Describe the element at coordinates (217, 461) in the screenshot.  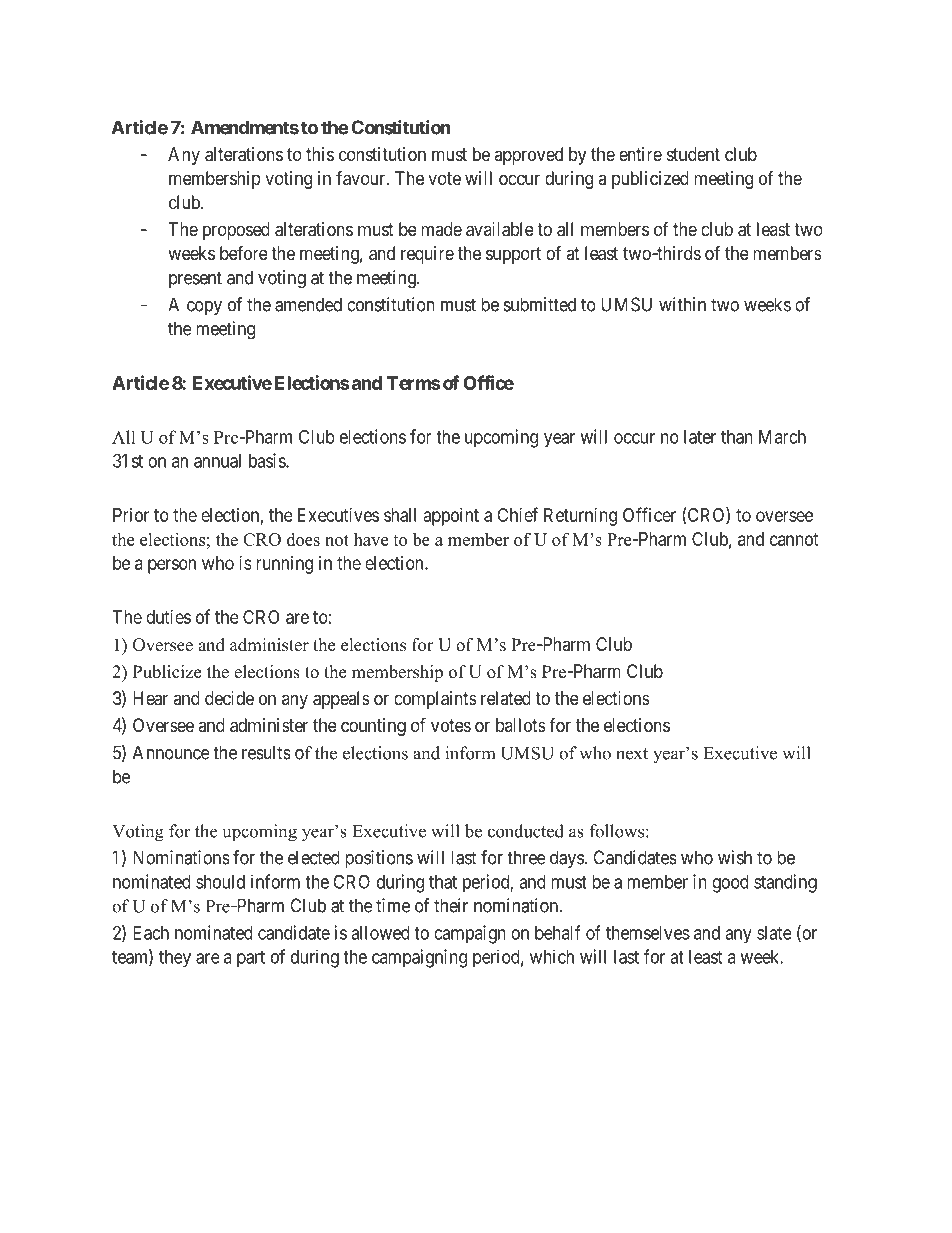
I see `annual` at that location.
